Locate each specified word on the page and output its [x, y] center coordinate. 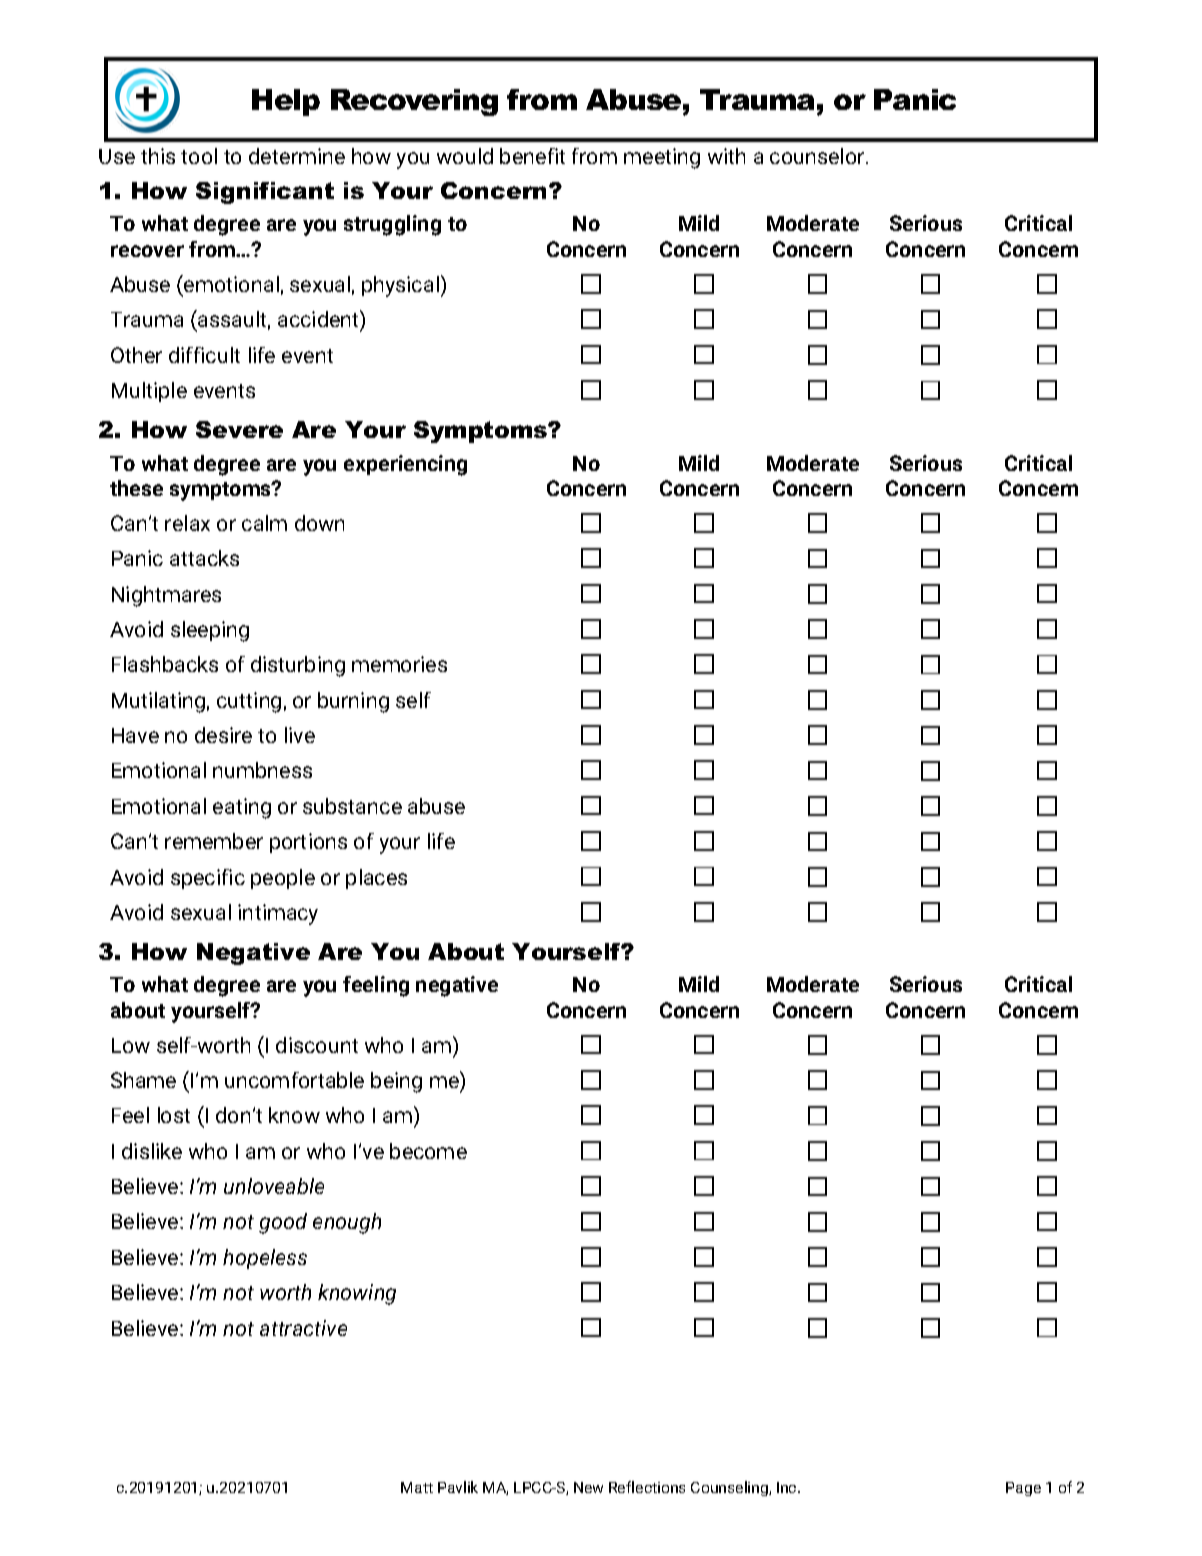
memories [399, 664]
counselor [818, 156]
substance [352, 806]
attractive [303, 1328]
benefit [532, 156]
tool [199, 156]
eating [242, 808]
